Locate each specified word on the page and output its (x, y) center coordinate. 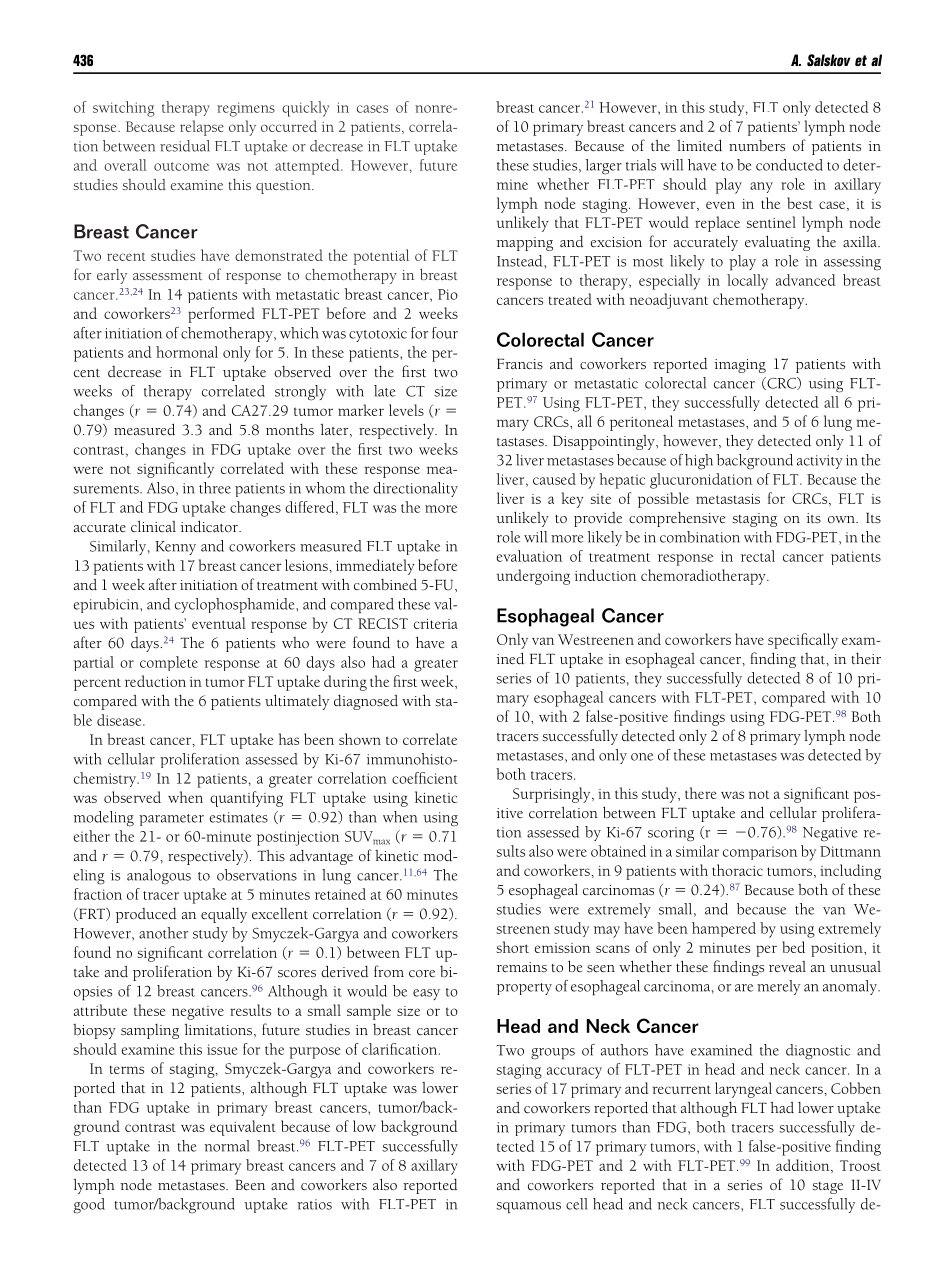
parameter (171, 820)
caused (554, 479)
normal (227, 1146)
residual (185, 146)
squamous (528, 1208)
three (215, 488)
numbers (757, 146)
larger (603, 167)
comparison (760, 853)
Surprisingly (553, 795)
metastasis (728, 499)
